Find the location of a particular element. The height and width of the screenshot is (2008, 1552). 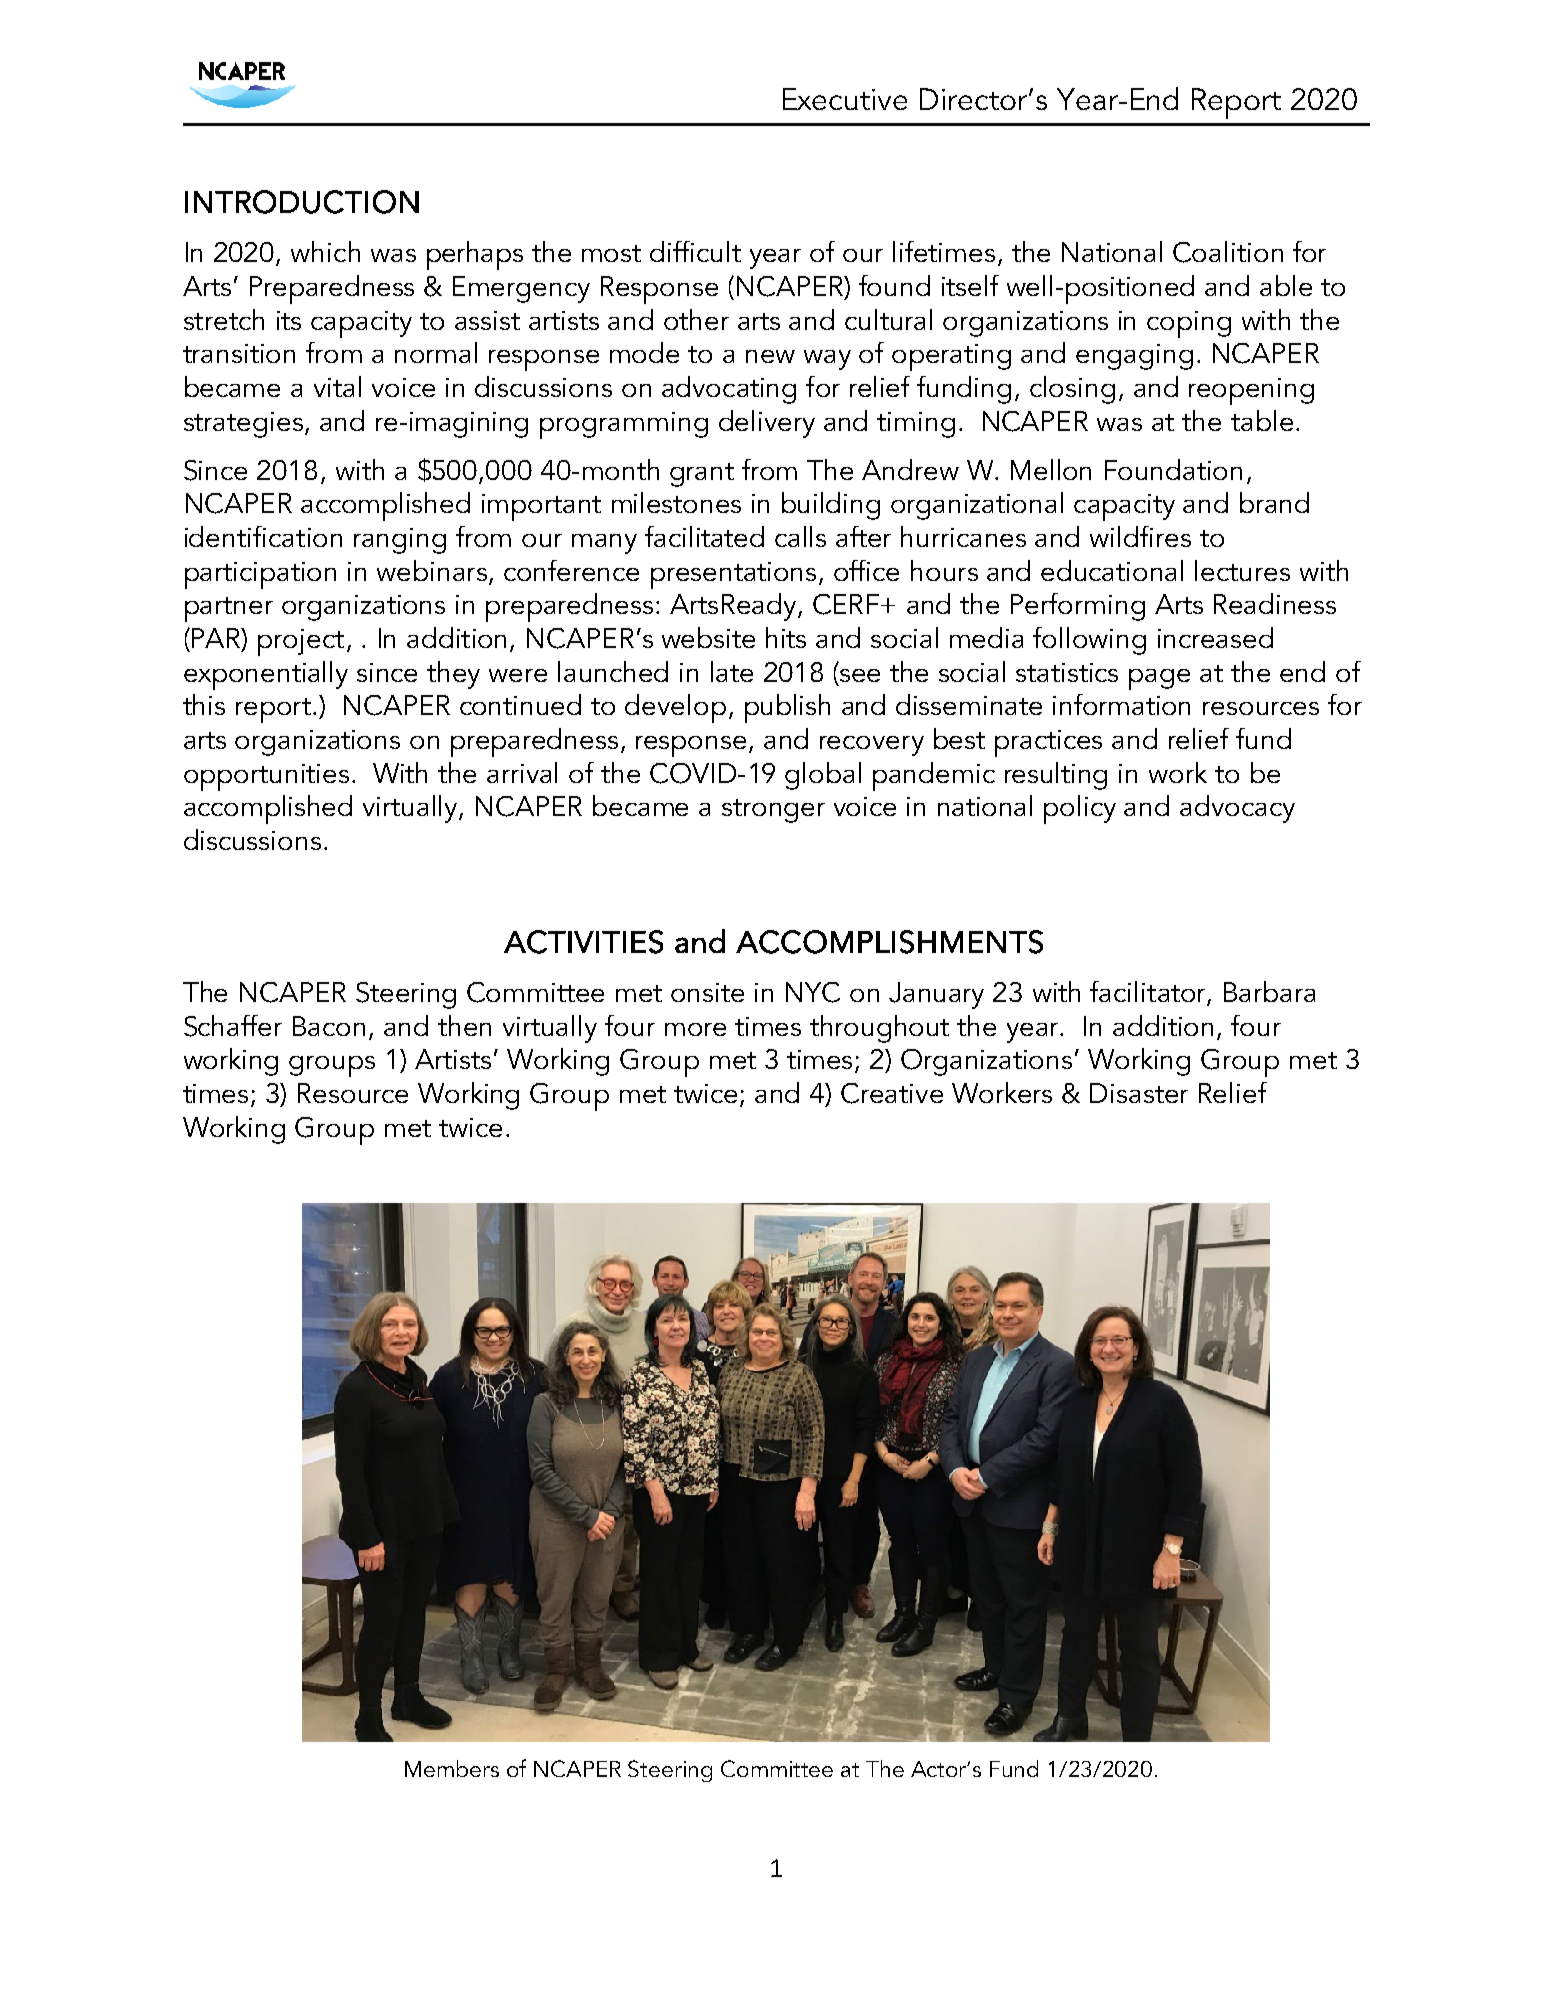

Barbara is located at coordinates (1269, 991).
